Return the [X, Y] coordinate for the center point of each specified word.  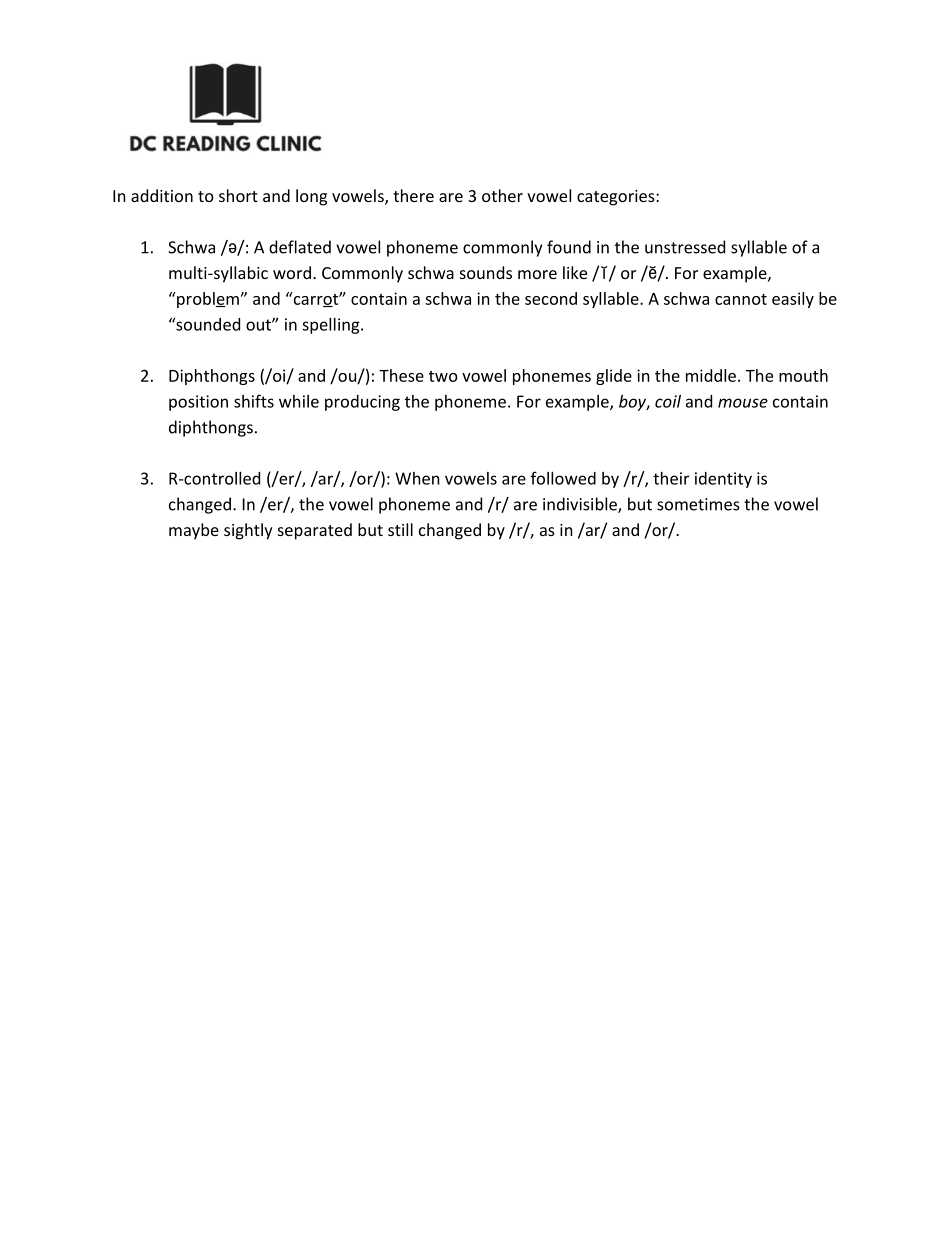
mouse [743, 403]
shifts [254, 401]
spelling [332, 326]
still [400, 529]
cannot [741, 299]
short [238, 195]
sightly [248, 531]
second [551, 298]
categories [616, 198]
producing [362, 403]
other [502, 195]
